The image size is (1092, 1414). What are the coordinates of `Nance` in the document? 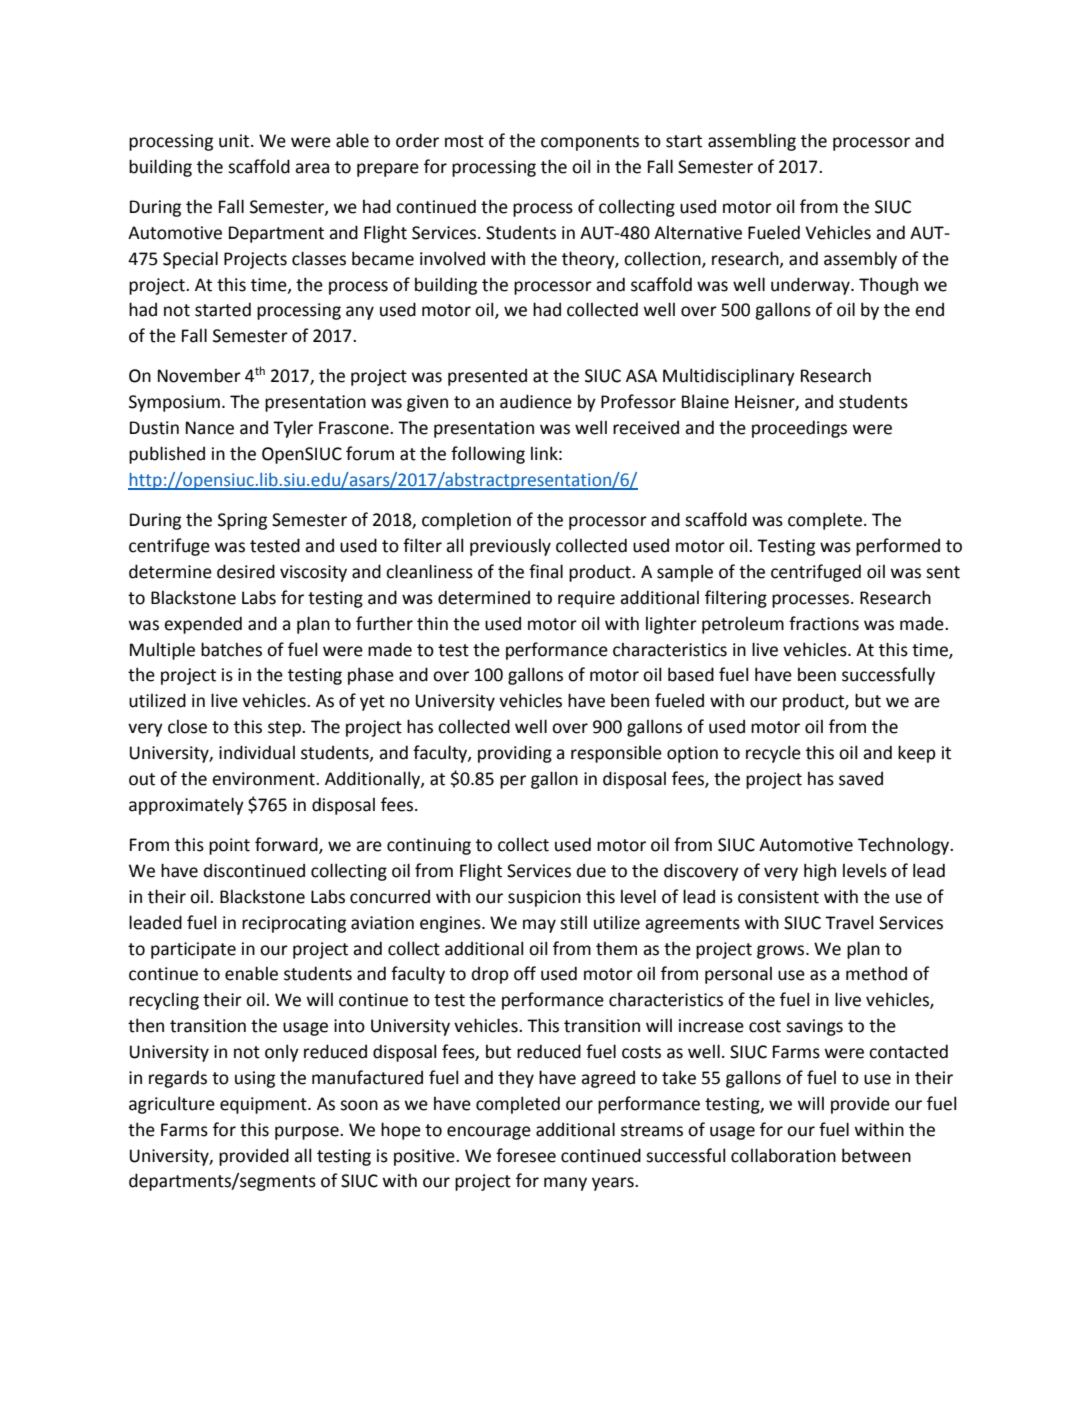 It's located at (210, 428).
